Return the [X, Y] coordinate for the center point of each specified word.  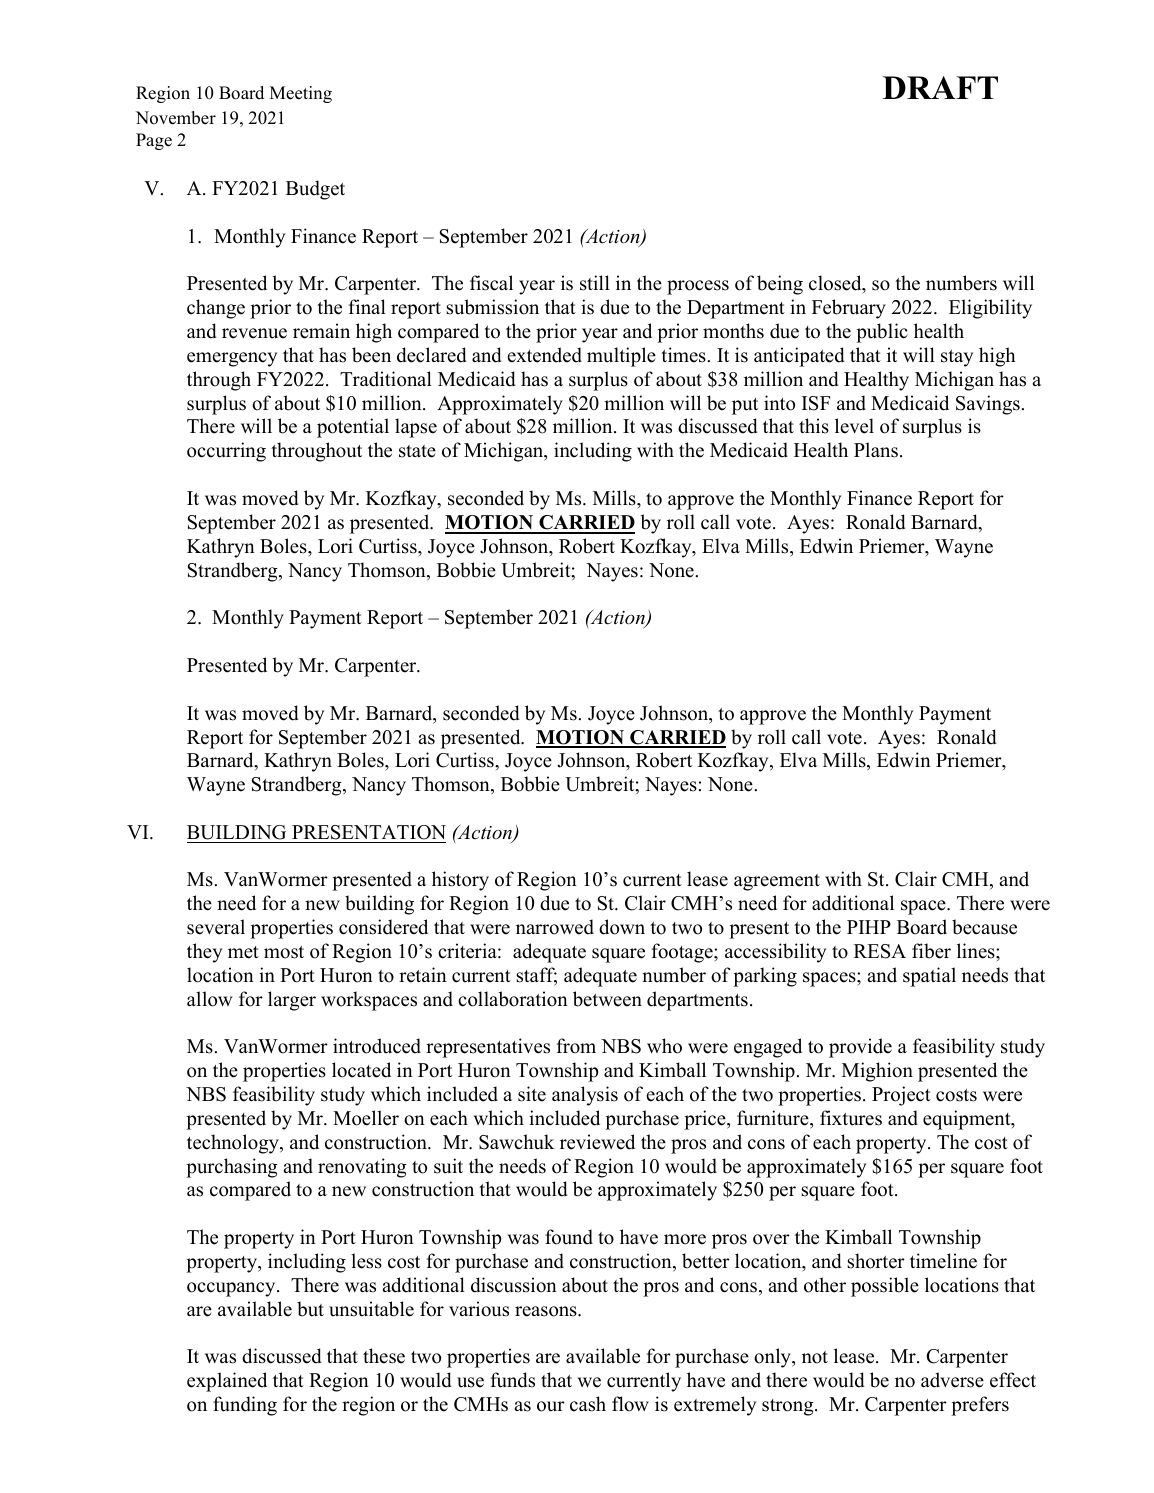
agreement [777, 882]
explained [227, 1382]
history [460, 881]
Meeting [301, 94]
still [595, 283]
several [216, 927]
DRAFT [940, 87]
